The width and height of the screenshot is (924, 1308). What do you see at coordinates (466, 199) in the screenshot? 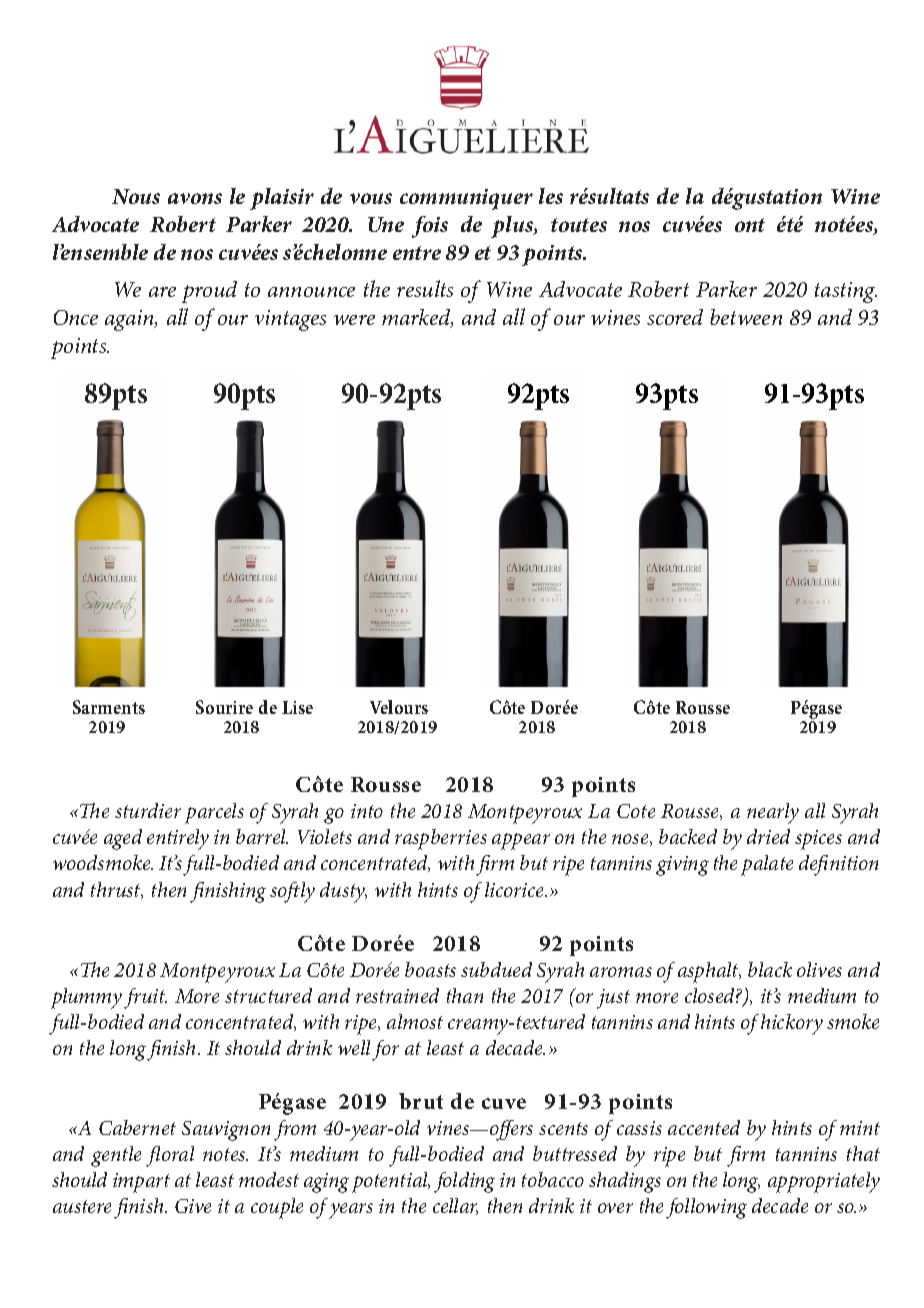
I see `communiquer` at bounding box center [466, 199].
